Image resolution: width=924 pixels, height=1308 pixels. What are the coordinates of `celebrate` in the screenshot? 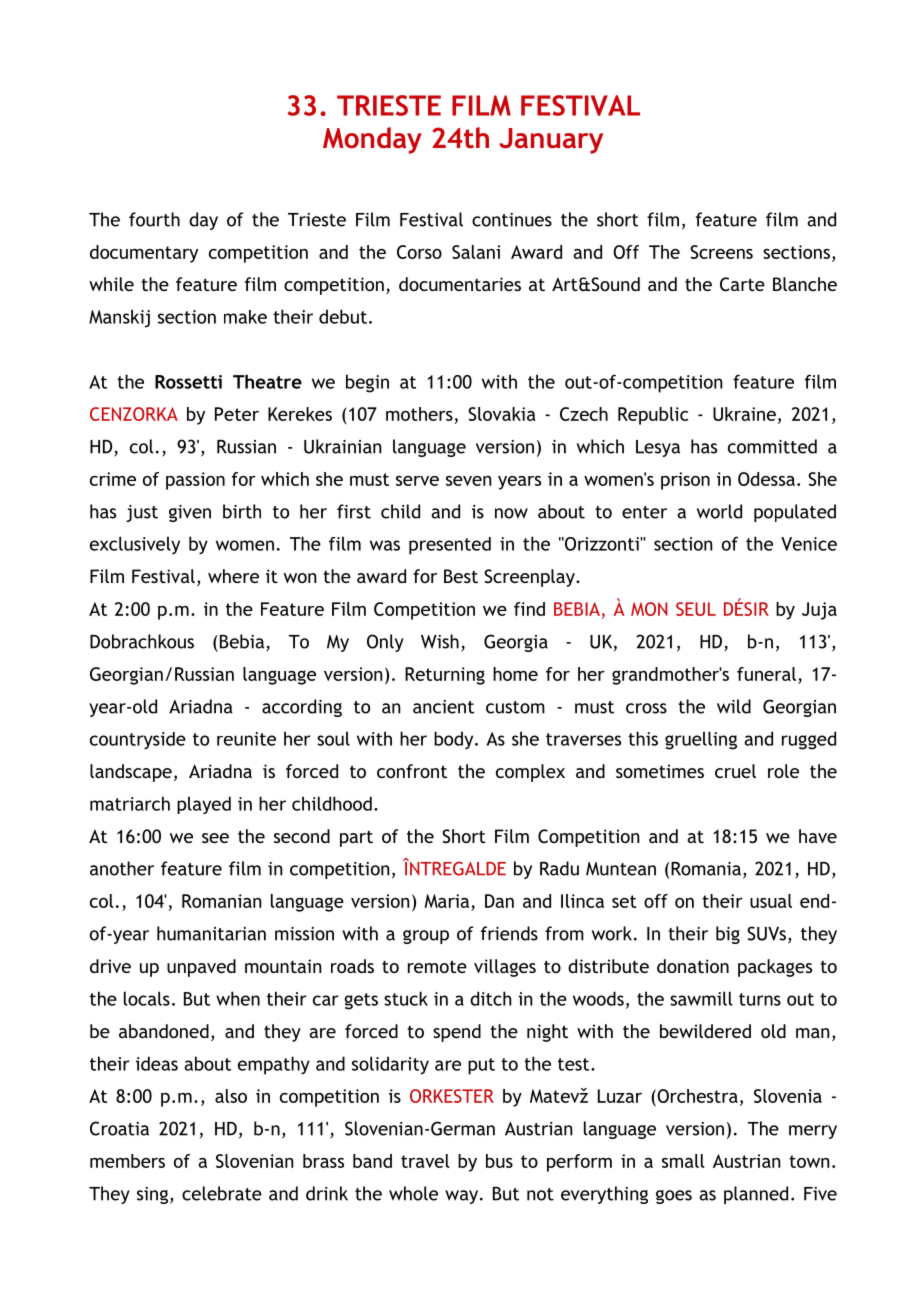 It's located at (222, 1193).
